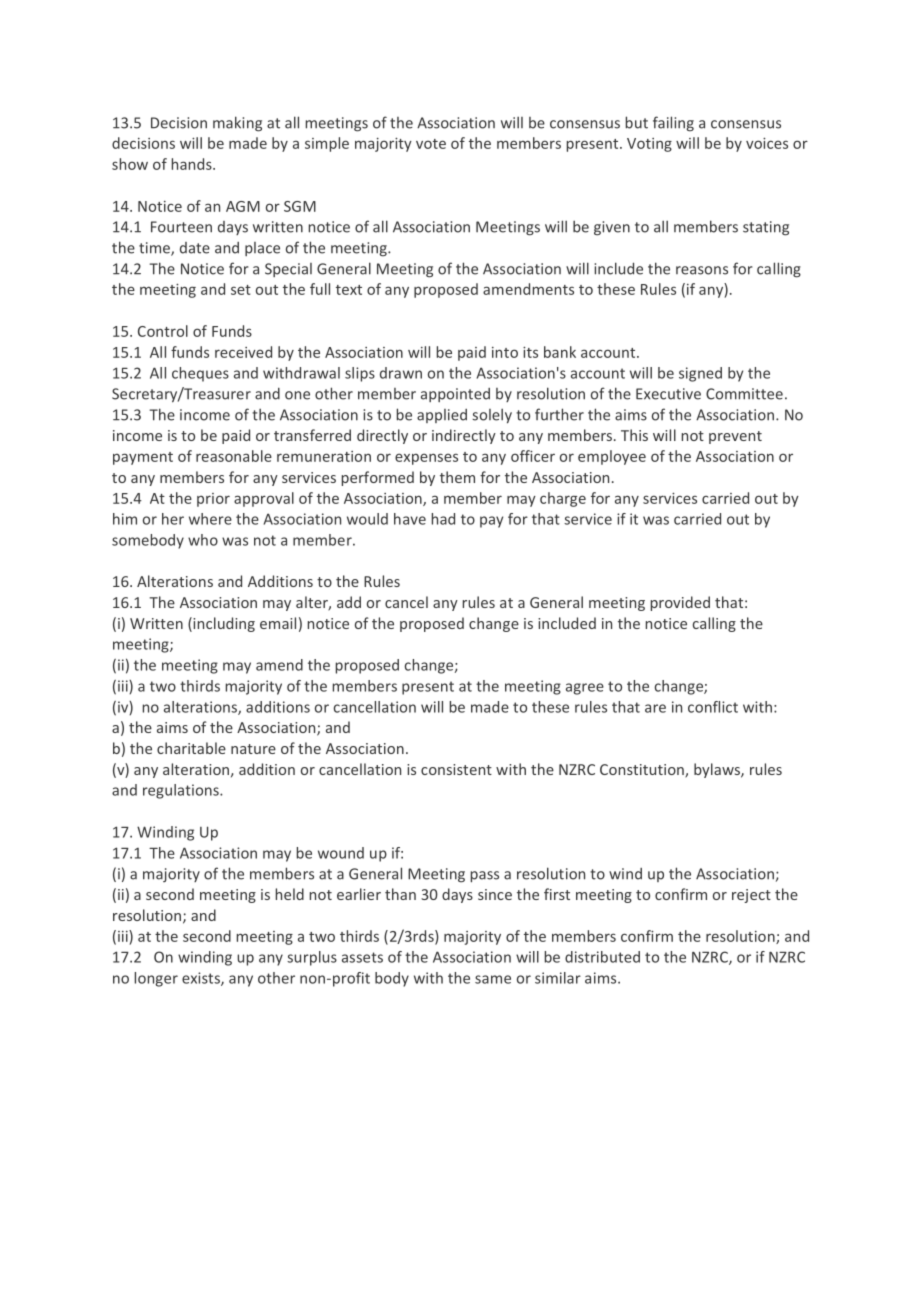  What do you see at coordinates (431, 144) in the document?
I see `vote` at bounding box center [431, 144].
